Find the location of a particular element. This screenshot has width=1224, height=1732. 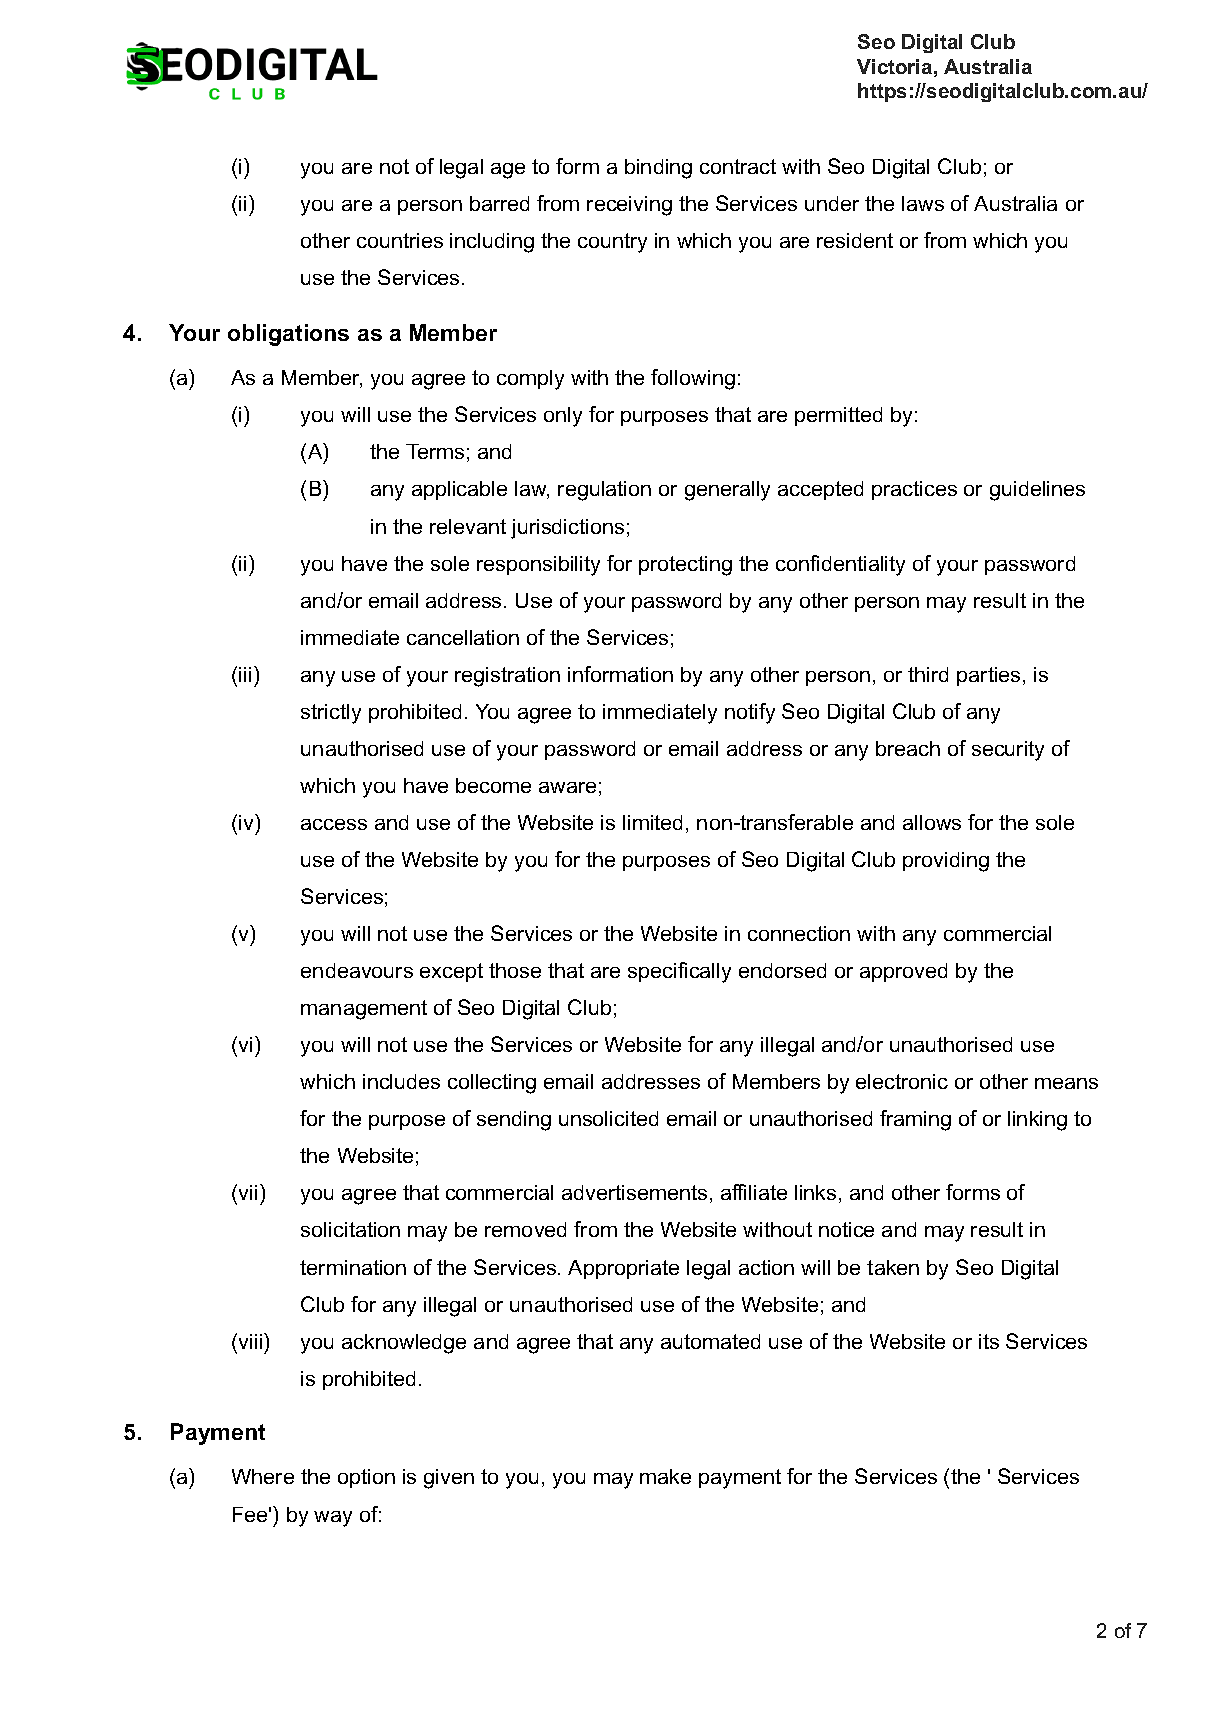

protecting is located at coordinates (685, 566).
